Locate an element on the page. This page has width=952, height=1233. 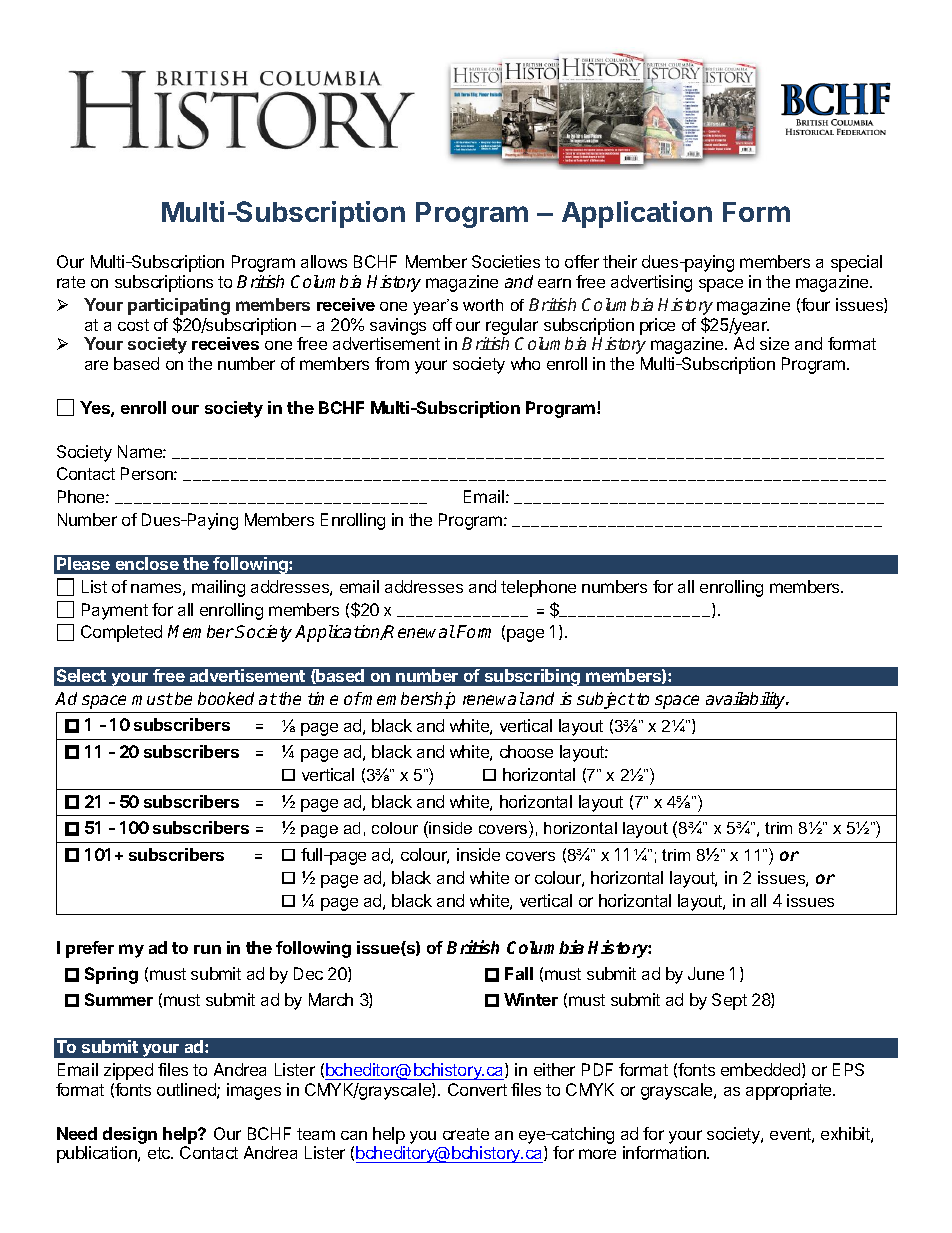
who is located at coordinates (525, 363).
